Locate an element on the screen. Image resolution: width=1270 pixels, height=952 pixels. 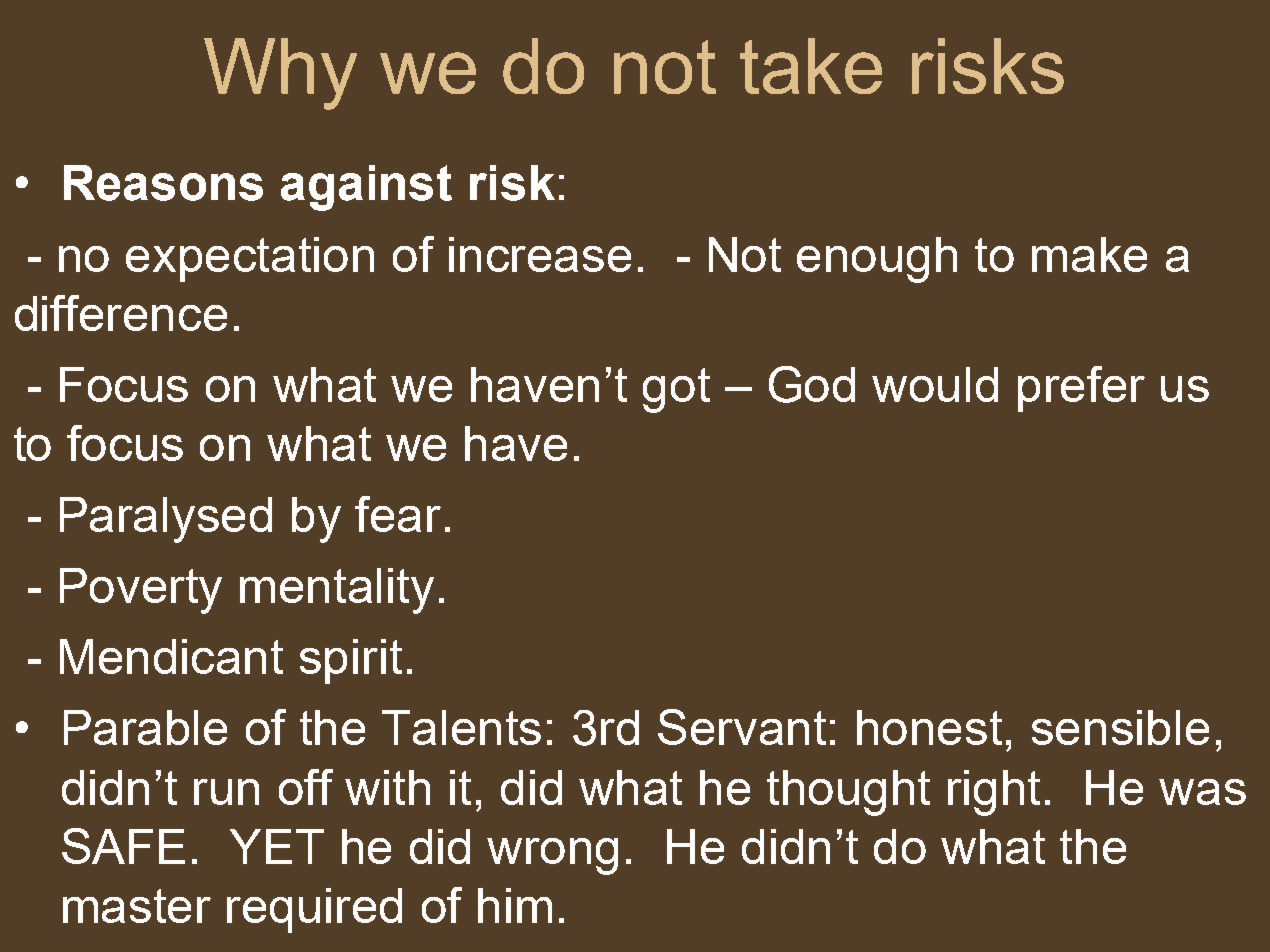
required is located at coordinates (314, 910).
